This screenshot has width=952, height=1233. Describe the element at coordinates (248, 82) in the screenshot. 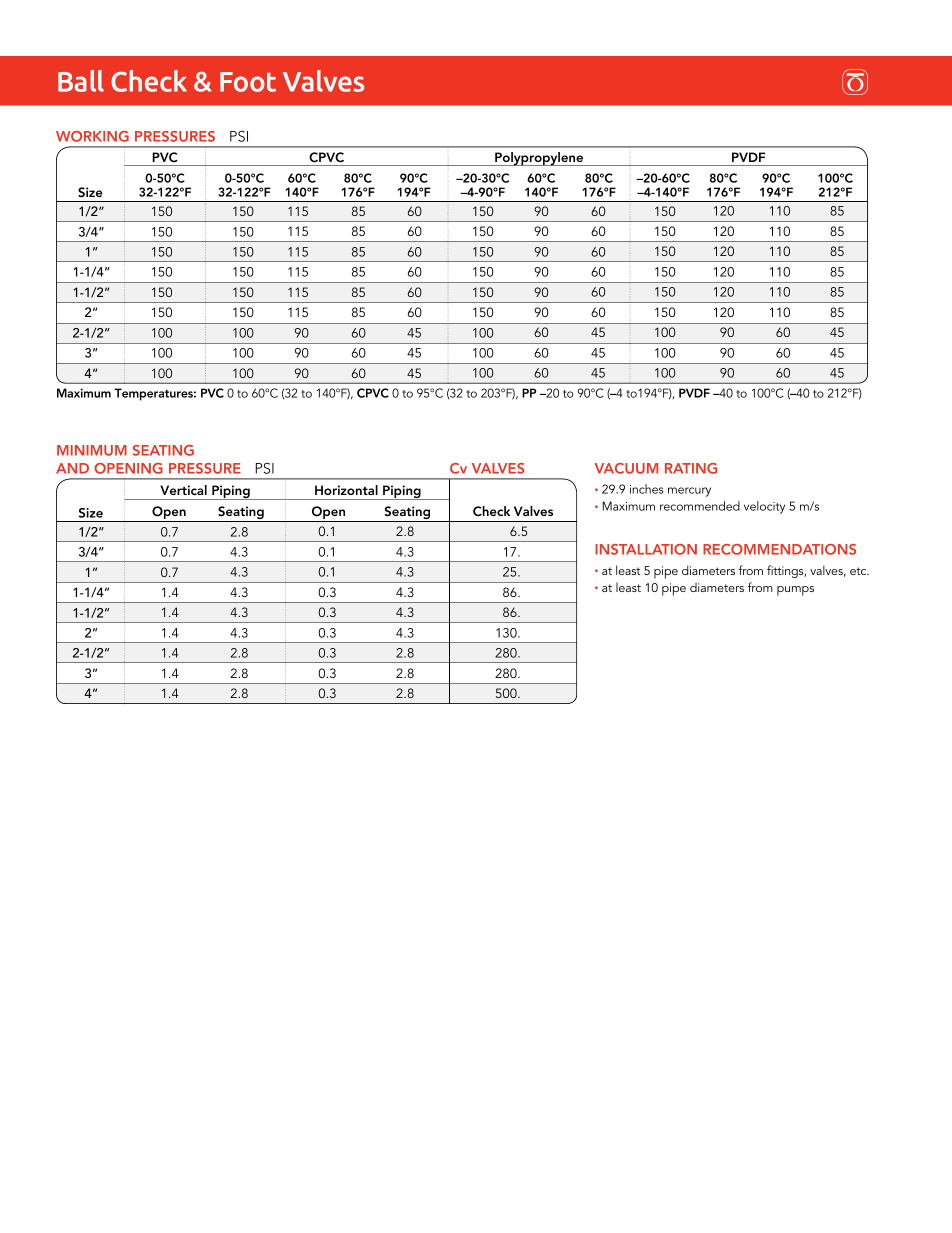

I see `Foot` at that location.
